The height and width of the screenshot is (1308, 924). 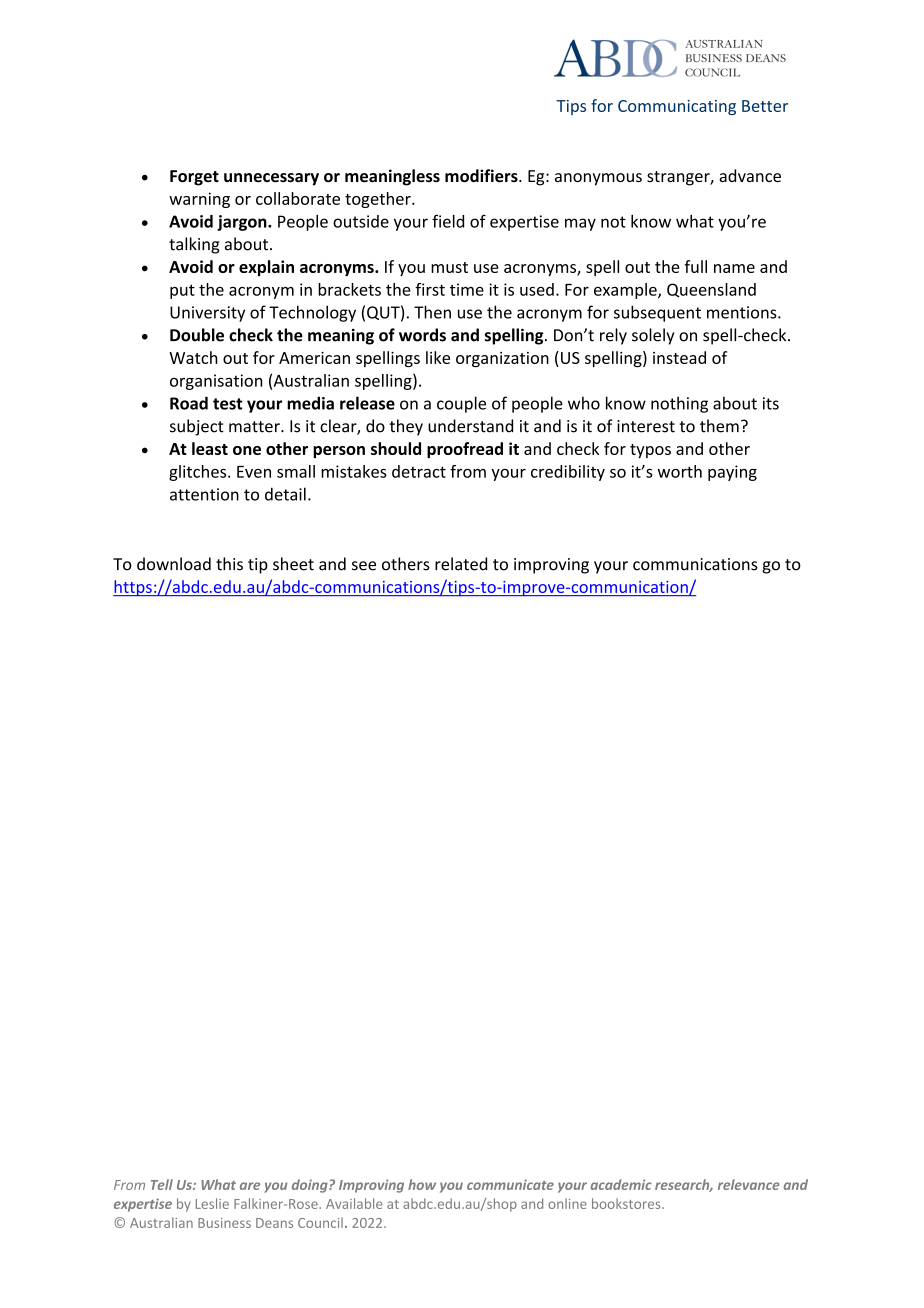 What do you see at coordinates (271, 179) in the screenshot?
I see `unnecessary` at bounding box center [271, 179].
